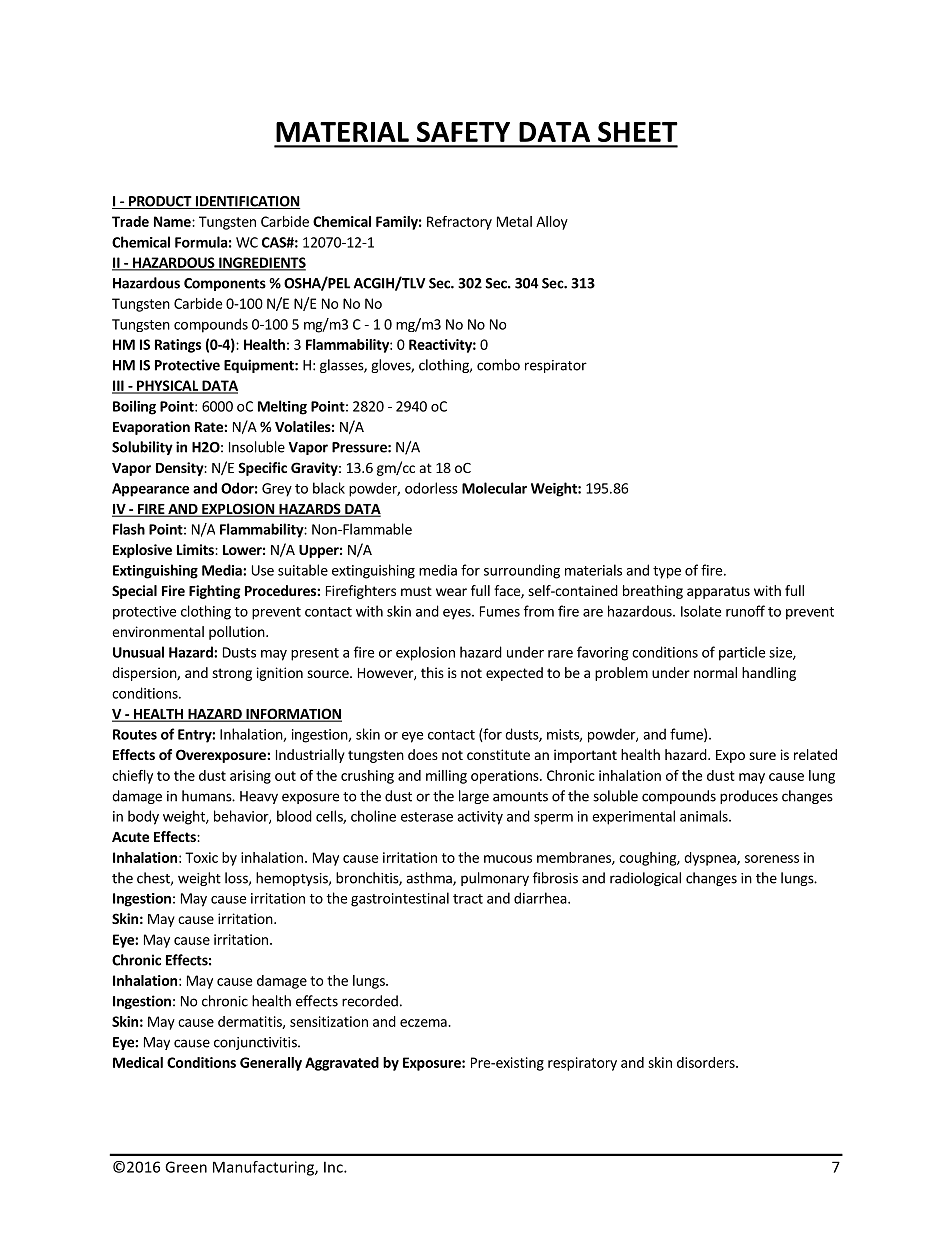 This page has height=1233, width=952. Describe the element at coordinates (201, 857) in the page. I see `Toxic` at that location.
